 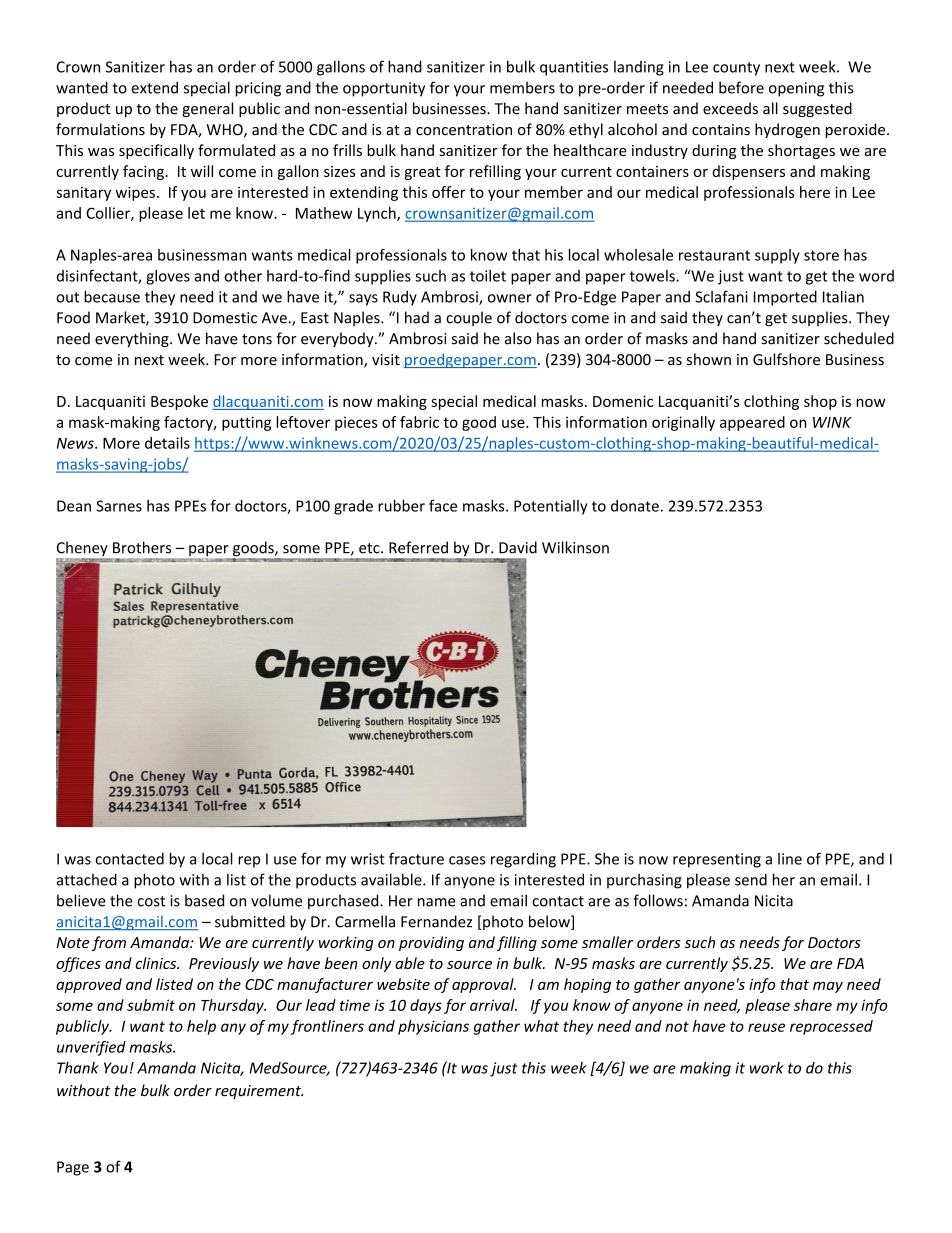 I want to click on opening, so click(x=796, y=89).
